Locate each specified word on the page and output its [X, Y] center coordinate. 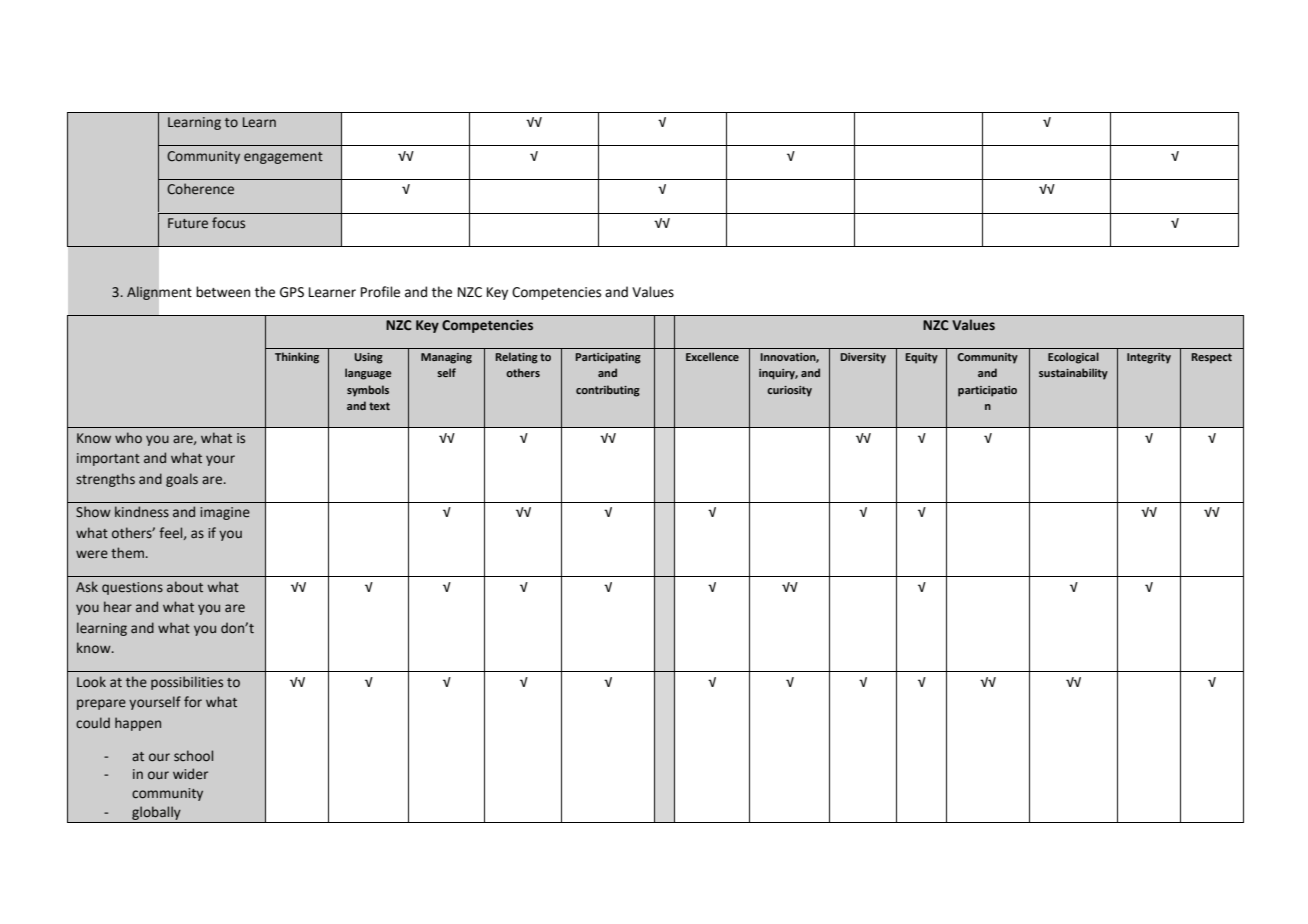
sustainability [1073, 374]
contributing [608, 391]
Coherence [200, 189]
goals [182, 480]
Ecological [1073, 358]
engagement [283, 158]
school [193, 756]
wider [190, 774]
